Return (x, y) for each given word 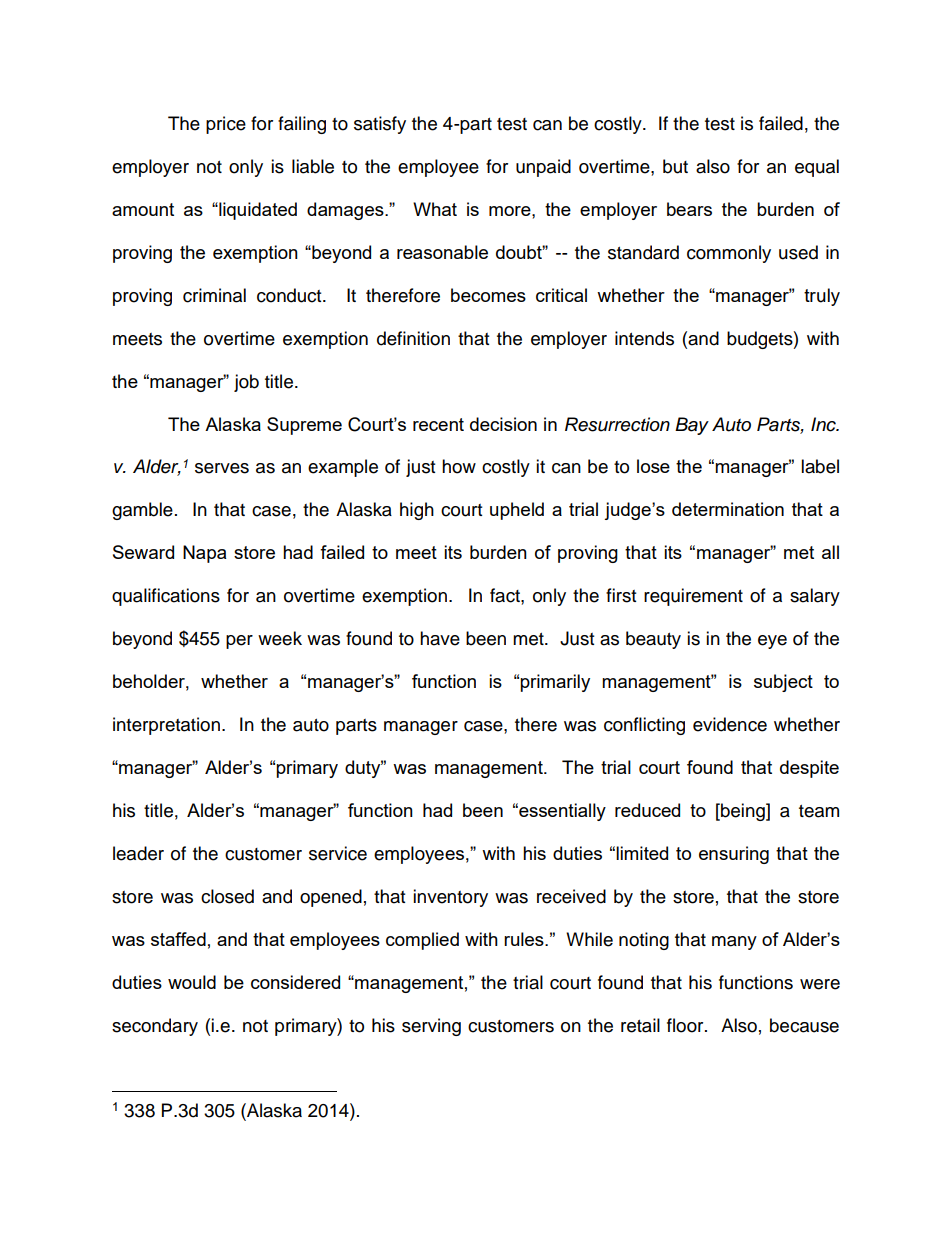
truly (822, 297)
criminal (214, 295)
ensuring (734, 855)
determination (728, 509)
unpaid (543, 168)
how (459, 466)
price (226, 125)
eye (772, 642)
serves (222, 468)
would (192, 982)
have (440, 638)
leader (138, 853)
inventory (450, 898)
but (675, 166)
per (239, 642)
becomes (488, 295)
